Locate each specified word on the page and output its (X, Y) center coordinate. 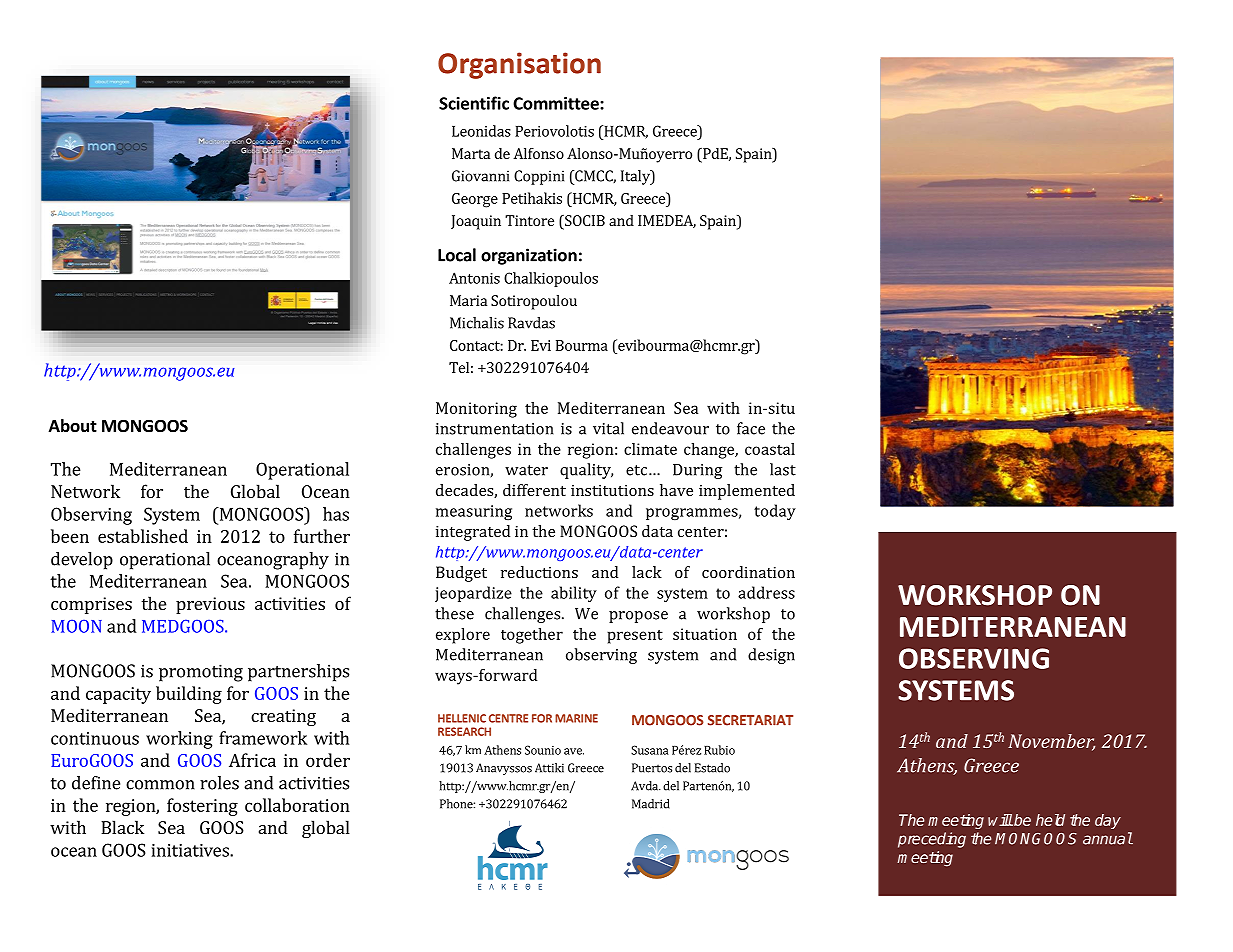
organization (529, 256)
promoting (201, 673)
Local (457, 255)
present (635, 637)
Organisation (519, 65)
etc (638, 470)
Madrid (651, 804)
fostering (202, 807)
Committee (557, 103)
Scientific (474, 103)
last (783, 469)
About (73, 425)
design (771, 656)
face (751, 428)
